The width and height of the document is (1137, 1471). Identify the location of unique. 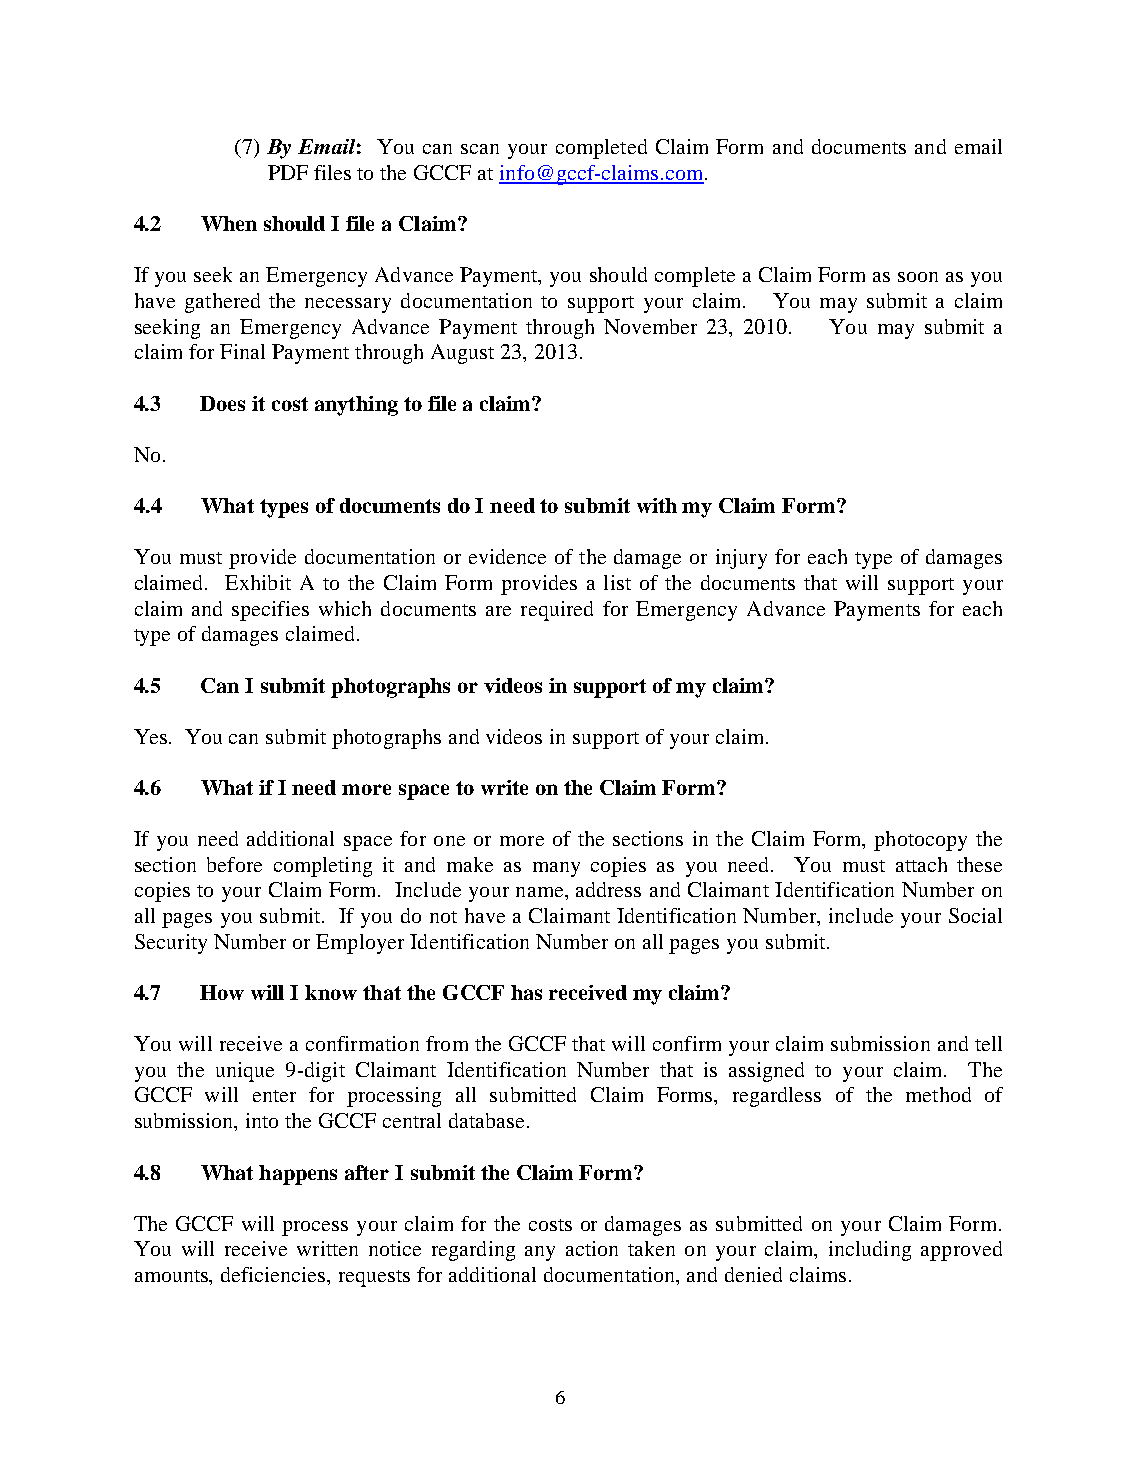
(245, 1072).
